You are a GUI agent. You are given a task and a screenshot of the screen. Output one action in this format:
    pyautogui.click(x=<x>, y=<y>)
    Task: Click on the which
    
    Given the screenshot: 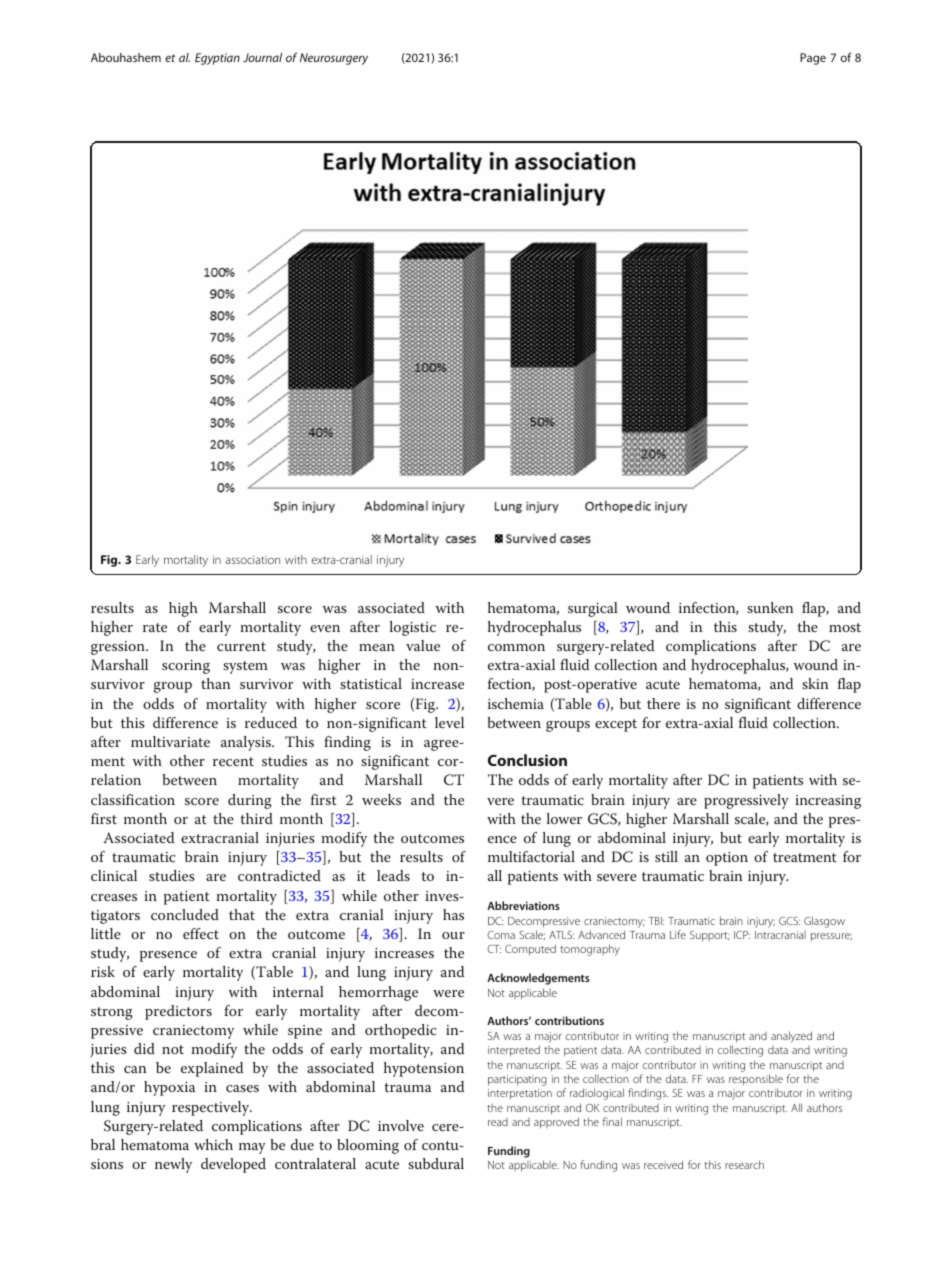 What is the action you would take?
    pyautogui.click(x=213, y=1144)
